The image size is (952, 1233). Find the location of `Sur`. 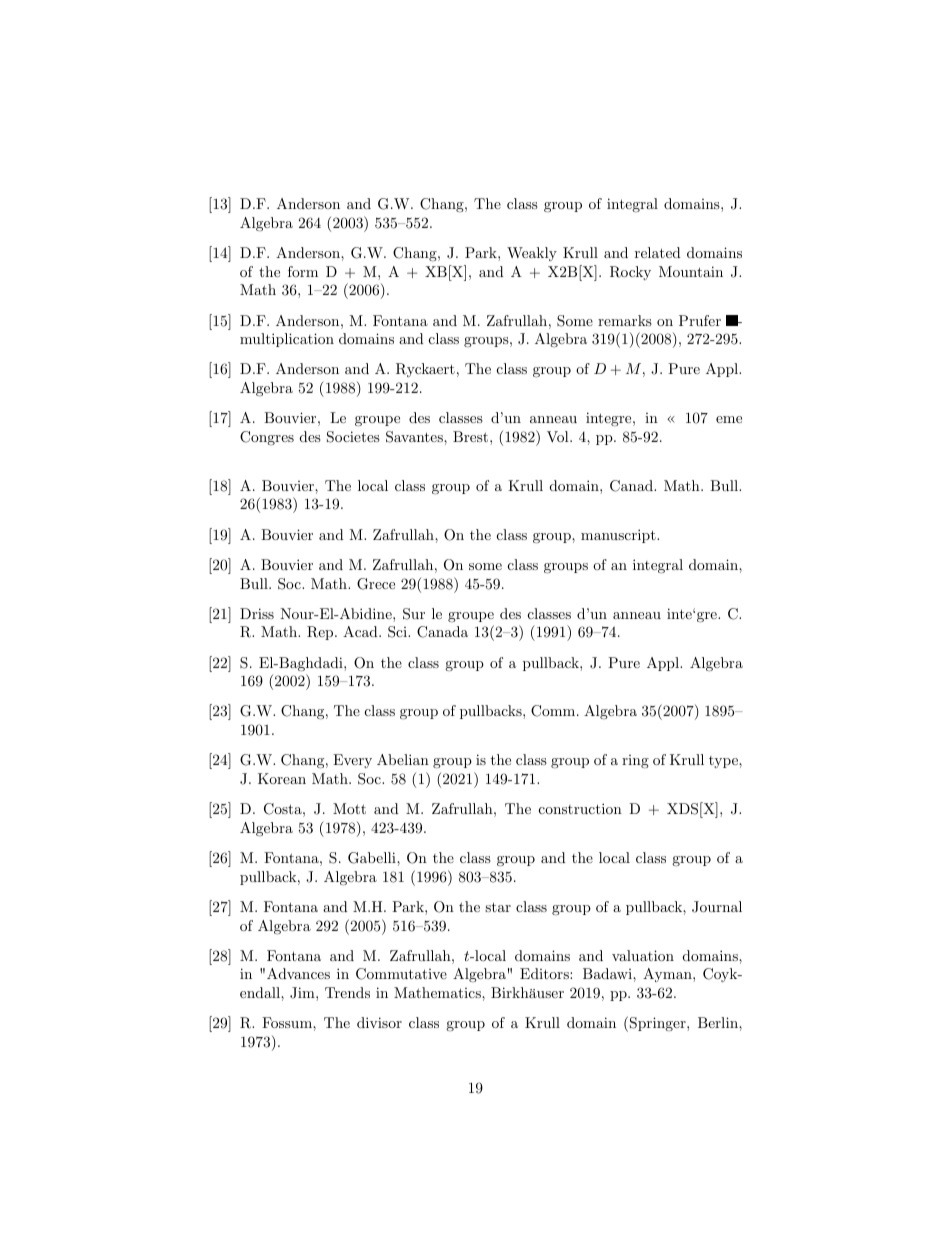

Sur is located at coordinates (414, 614).
